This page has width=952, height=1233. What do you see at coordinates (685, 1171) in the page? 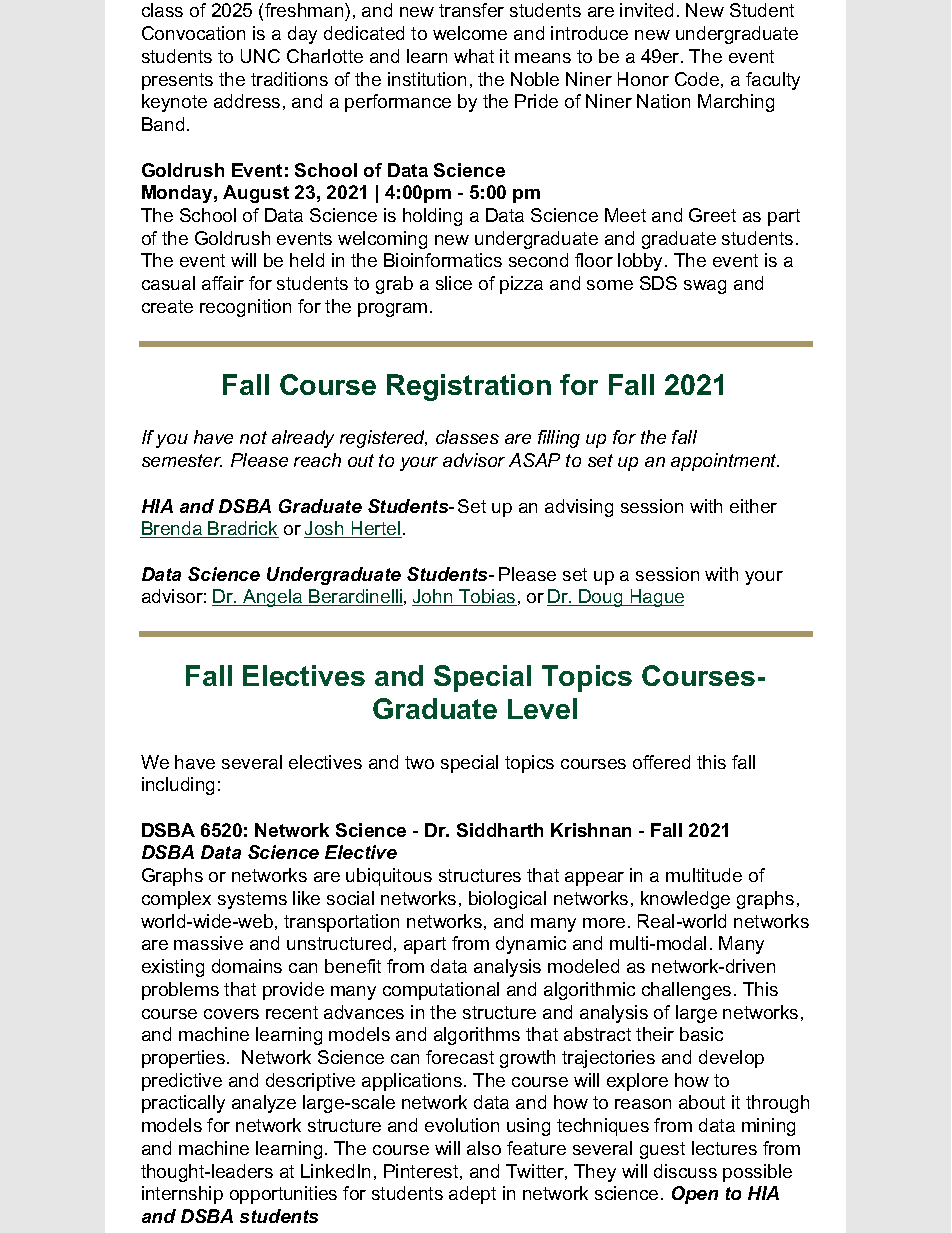
I see `discuss` at bounding box center [685, 1171].
